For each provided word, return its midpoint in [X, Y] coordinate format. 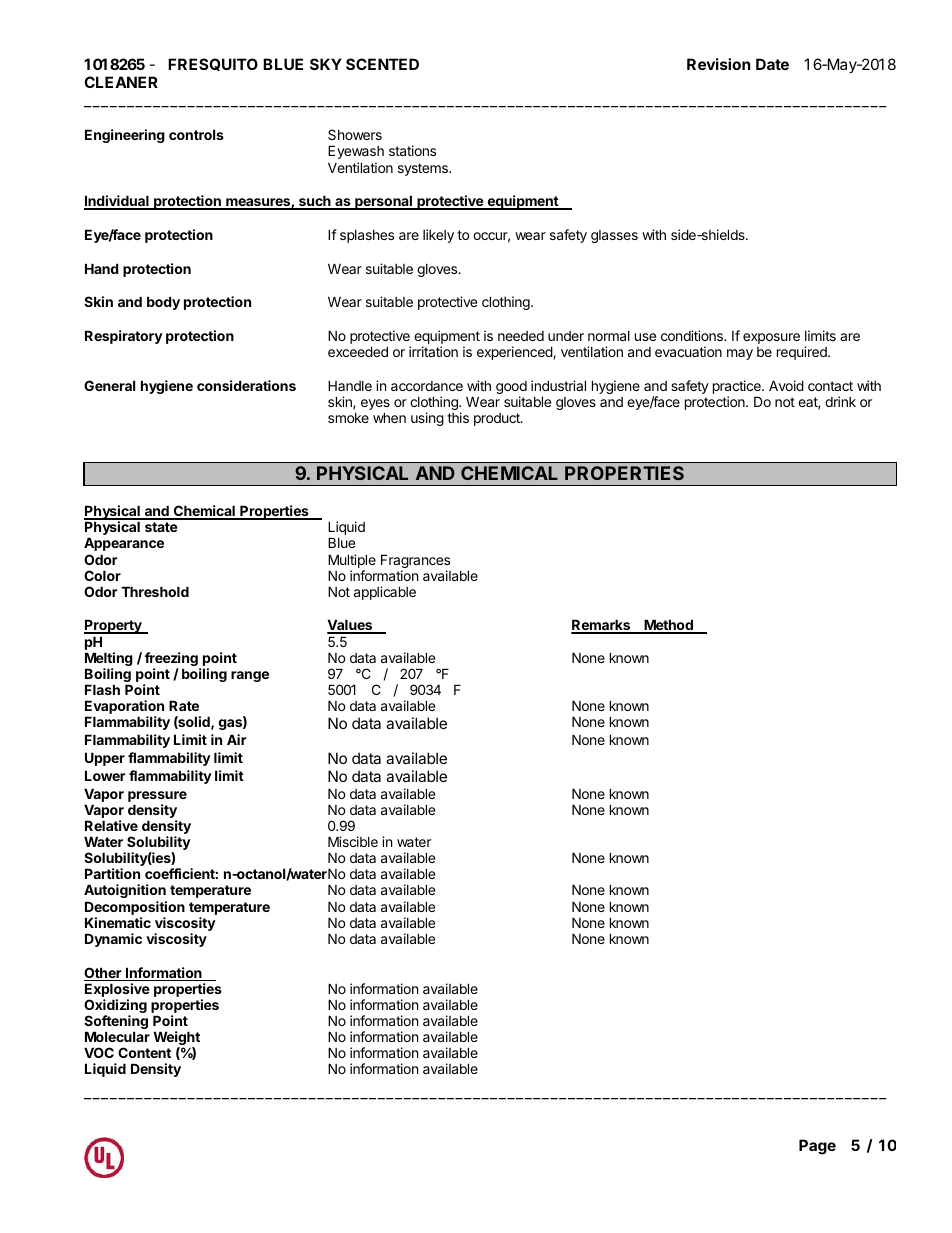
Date [772, 64]
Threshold [155, 591]
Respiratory [124, 337]
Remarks [602, 626]
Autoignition [125, 891]
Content [144, 1052]
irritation [433, 351]
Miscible [353, 841]
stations [412, 150]
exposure [771, 338]
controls [196, 134]
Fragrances [415, 562]
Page [817, 1147]
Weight [176, 1039]
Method [668, 626]
